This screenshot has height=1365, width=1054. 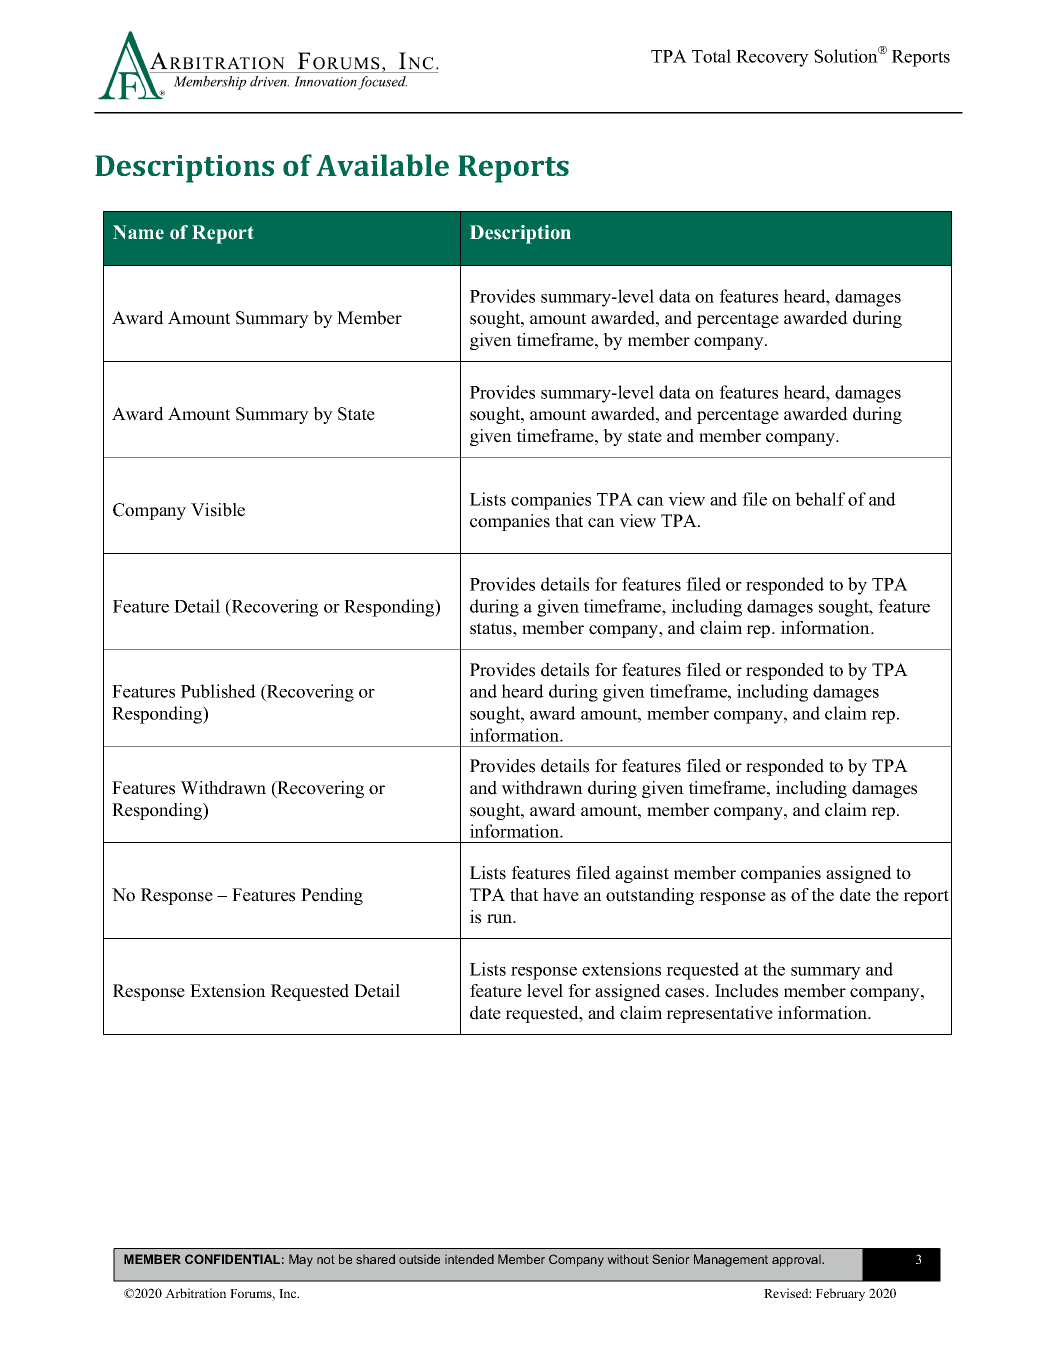 I want to click on Arbitration, so click(x=195, y=1293).
